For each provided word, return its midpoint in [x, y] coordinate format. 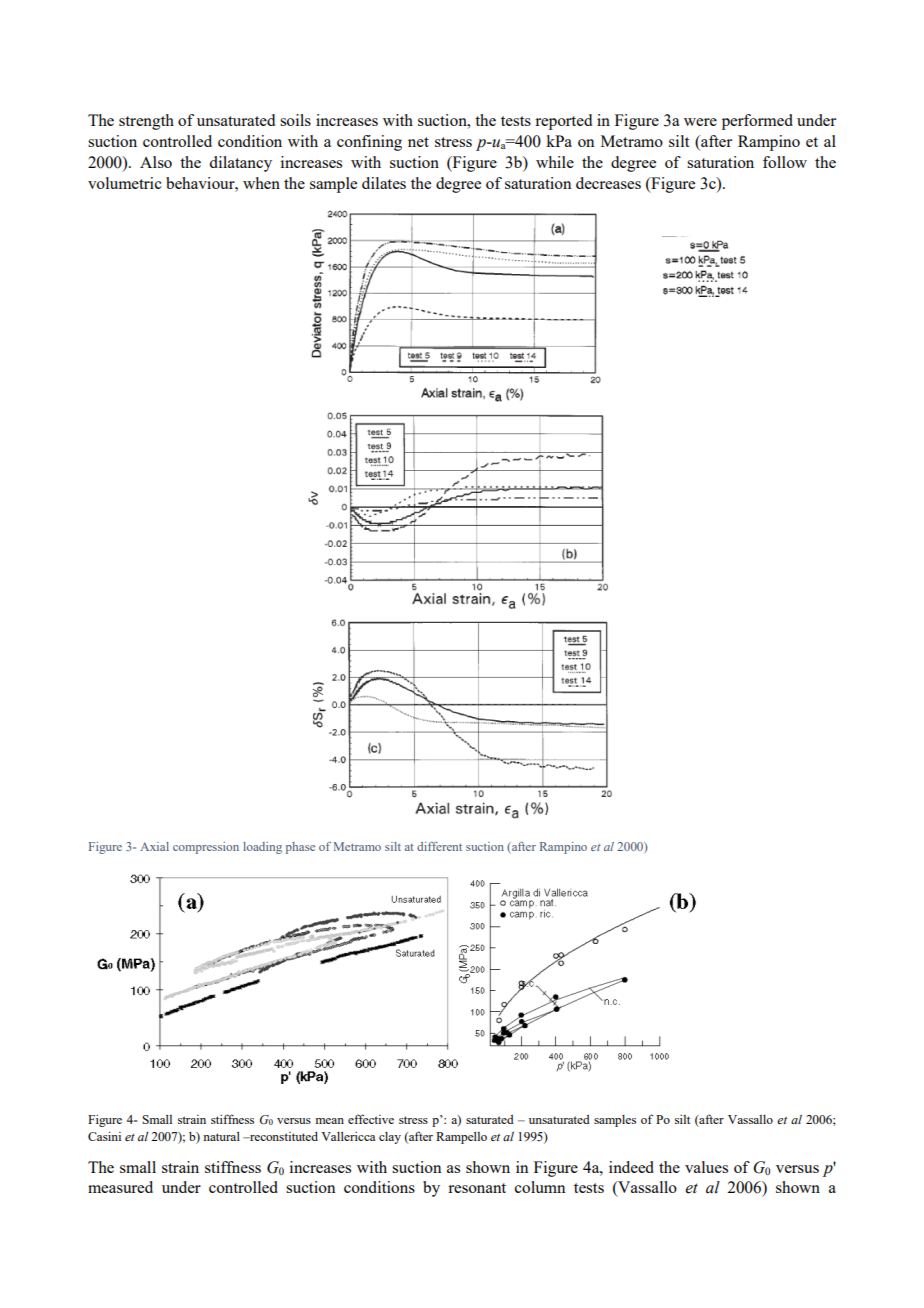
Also [156, 162]
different [439, 846]
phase [300, 848]
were [700, 122]
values [706, 1167]
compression [206, 848]
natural [221, 1136]
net [418, 142]
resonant [477, 1188]
